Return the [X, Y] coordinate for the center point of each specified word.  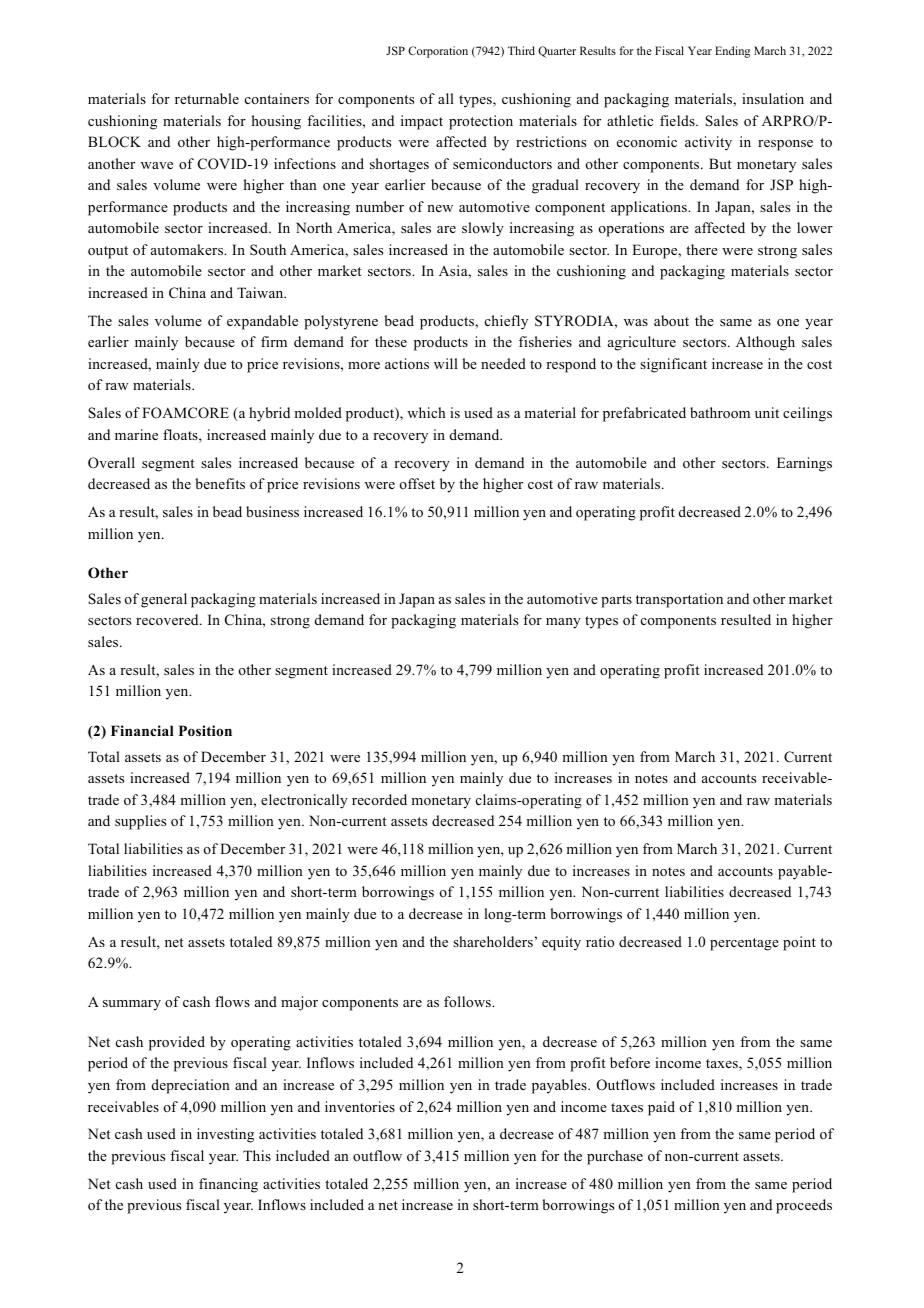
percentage [744, 944]
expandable [262, 322]
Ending [732, 52]
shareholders [493, 941]
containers [277, 98]
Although [765, 343]
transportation [679, 600]
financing [228, 1185]
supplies [140, 822]
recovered [168, 619]
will [446, 363]
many [563, 623]
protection [481, 122]
